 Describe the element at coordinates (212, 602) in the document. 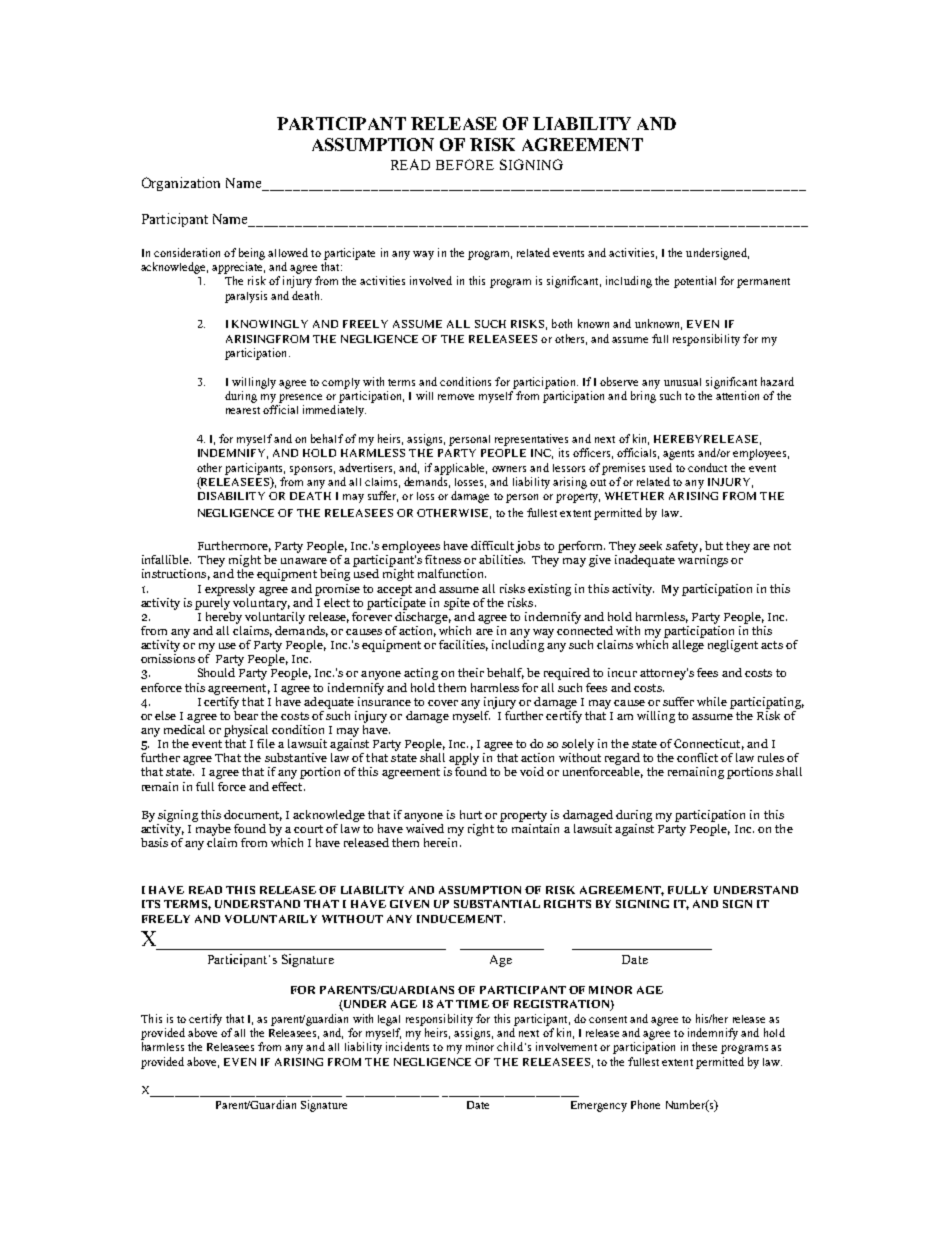

I see `purely` at that location.
